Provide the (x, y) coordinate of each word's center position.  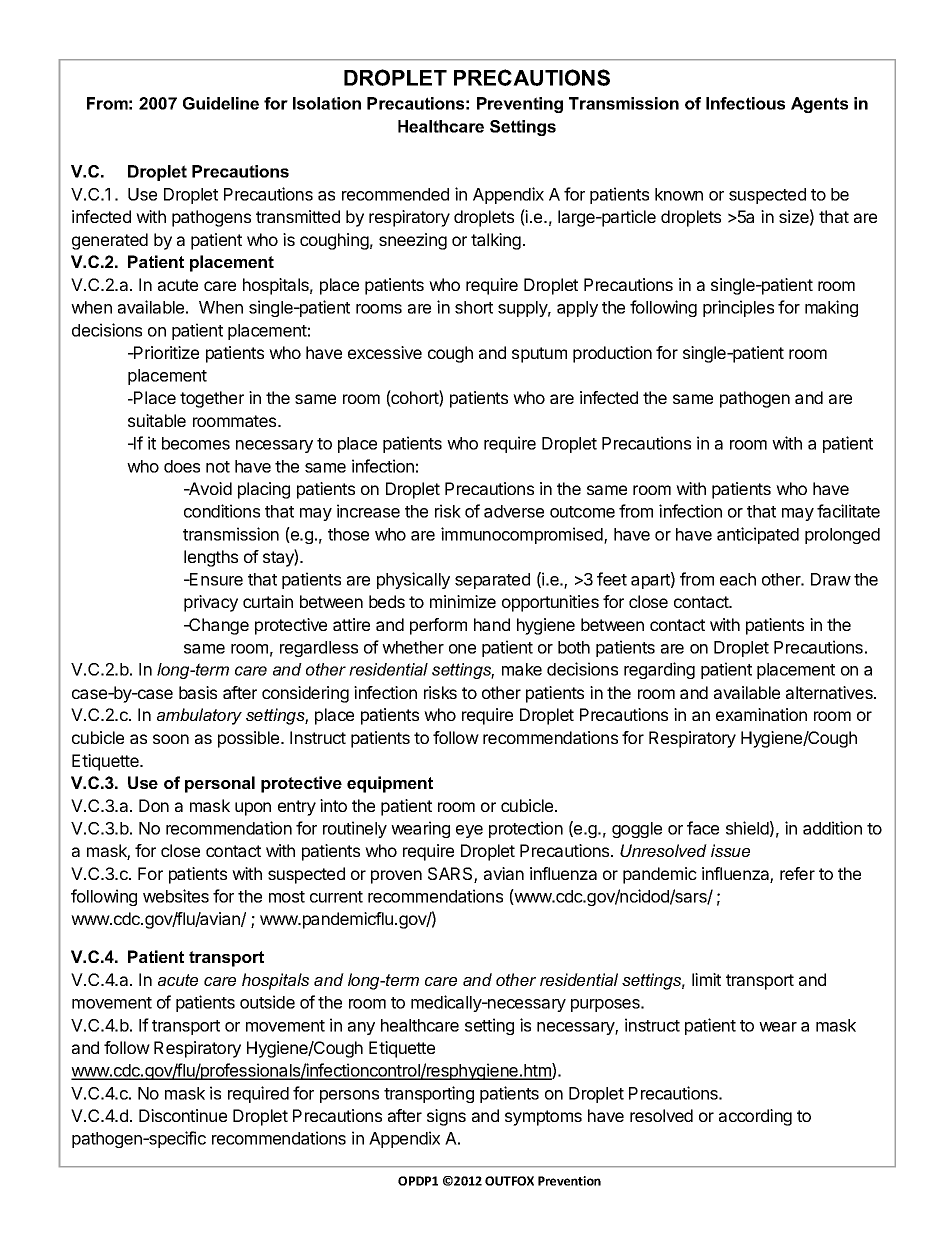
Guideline (221, 103)
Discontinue (183, 1115)
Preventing (520, 105)
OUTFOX (509, 1181)
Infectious (745, 103)
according (755, 1117)
